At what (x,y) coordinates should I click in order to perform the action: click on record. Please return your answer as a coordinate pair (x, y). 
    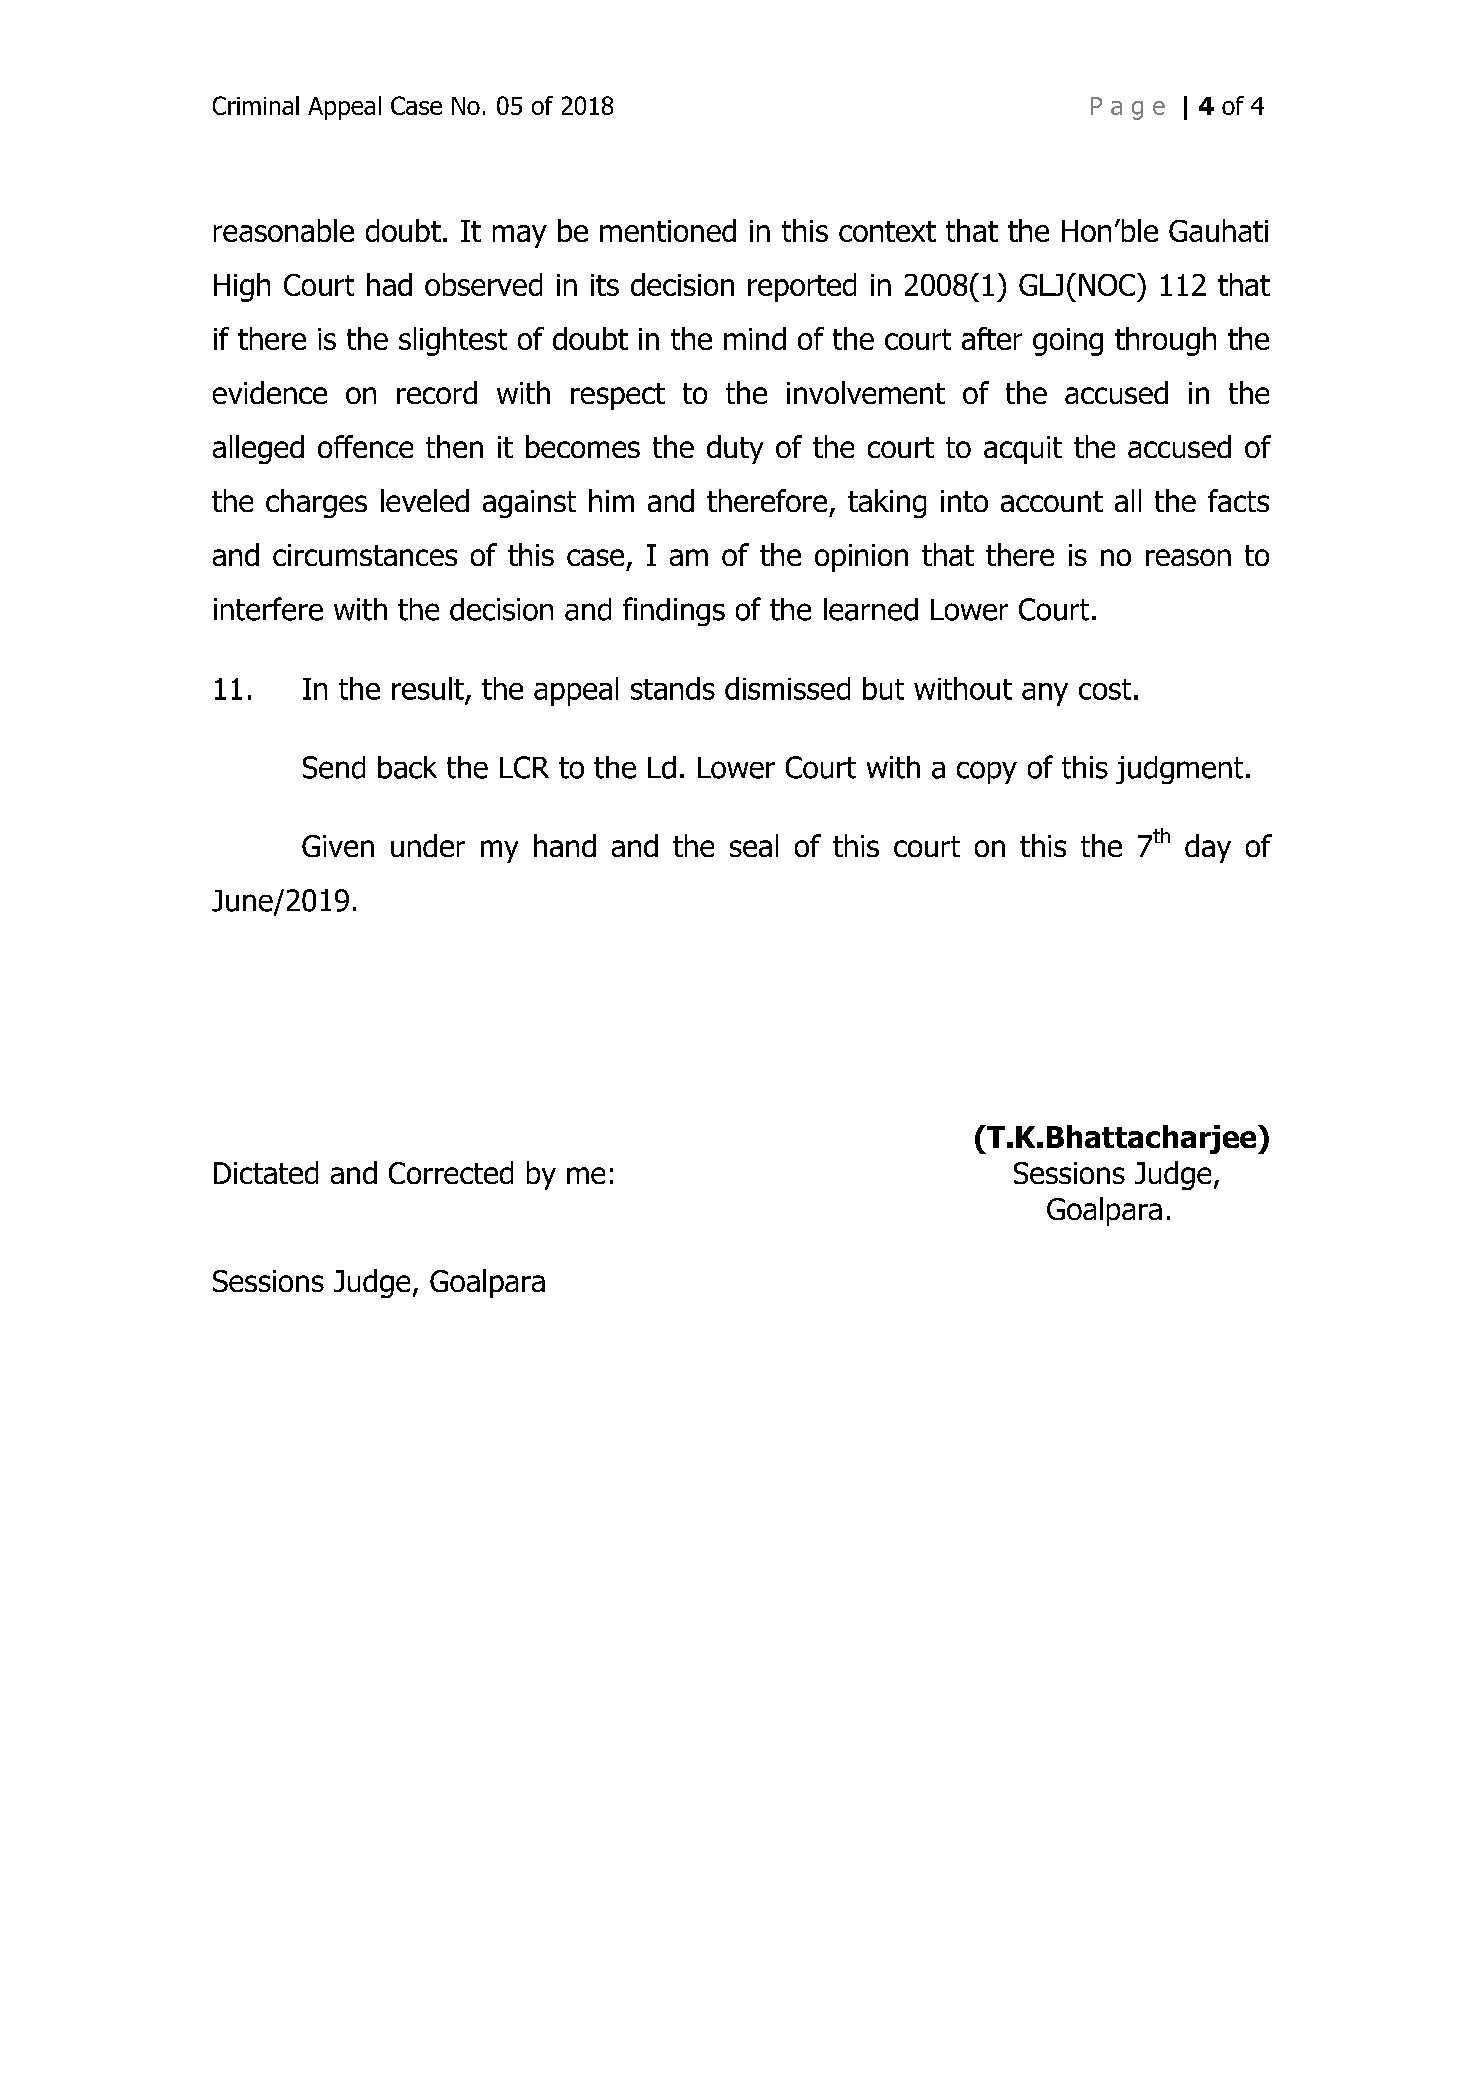
    Looking at the image, I should click on (437, 392).
